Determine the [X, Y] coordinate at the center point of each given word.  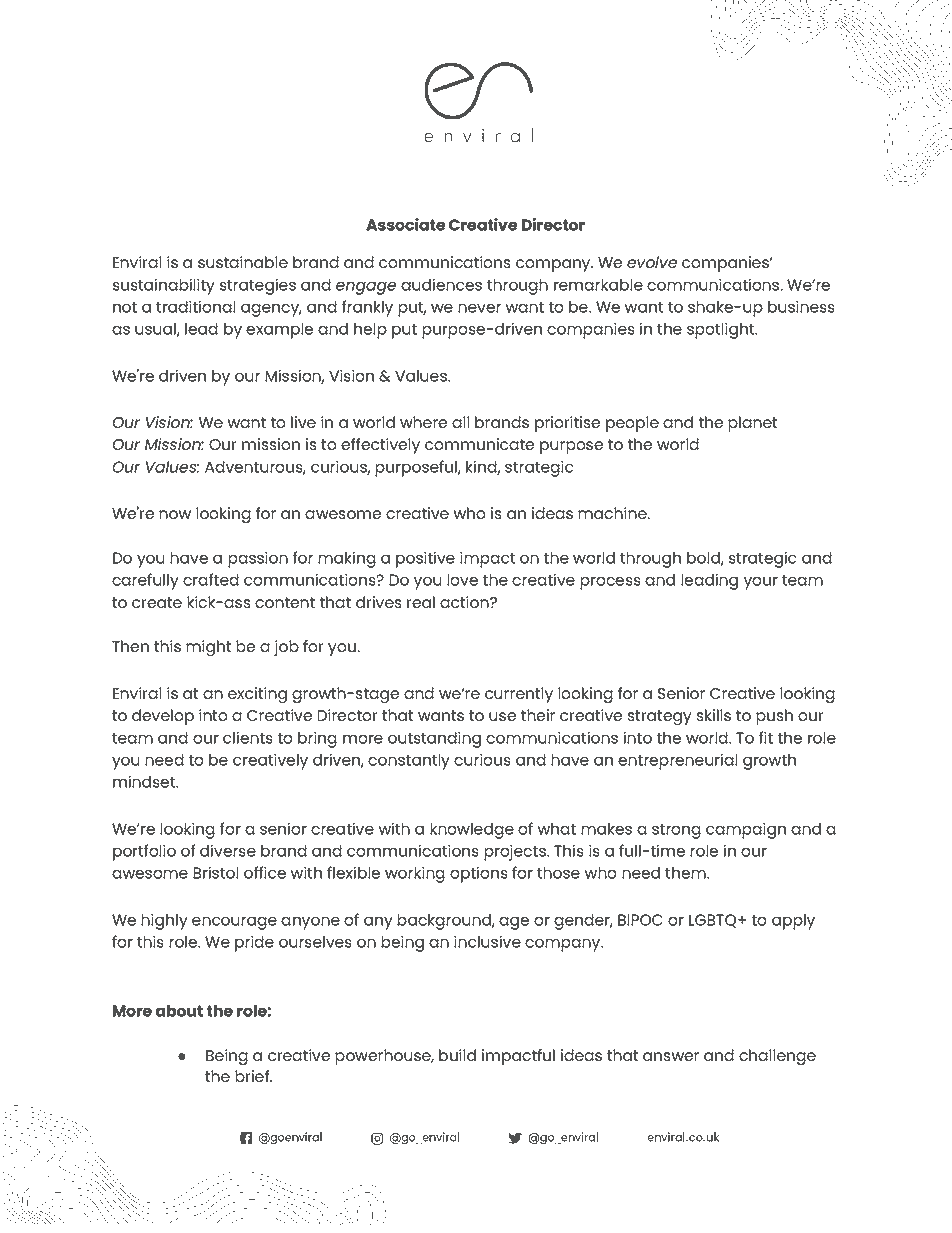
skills [714, 715]
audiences [441, 284]
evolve [652, 262]
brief [253, 1076]
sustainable [243, 262]
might [208, 648]
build [457, 1055]
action [465, 602]
